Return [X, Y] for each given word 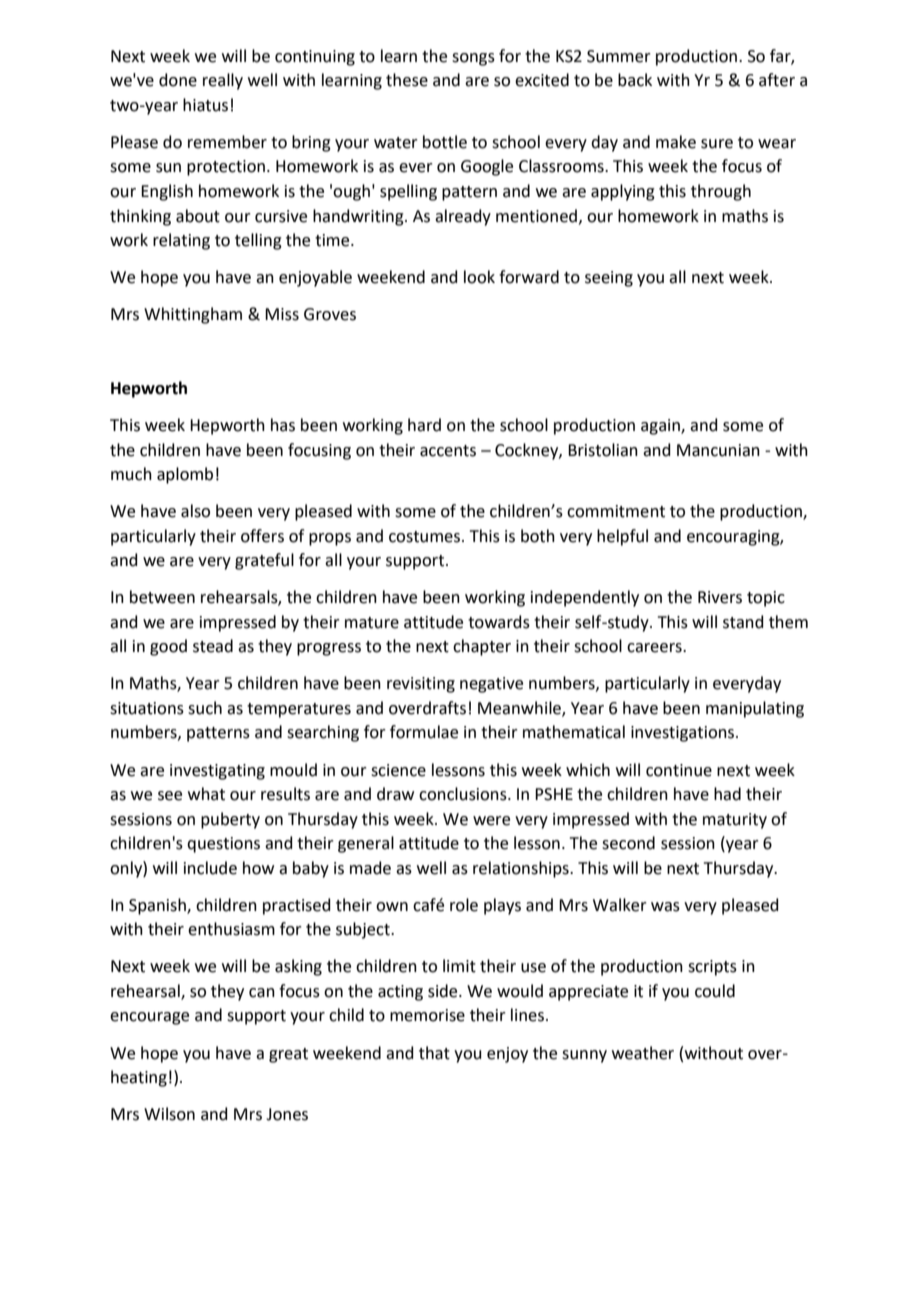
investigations [684, 734]
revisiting [421, 685]
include [210, 868]
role [464, 905]
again [661, 427]
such [205, 708]
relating [181, 241]
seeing [609, 279]
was [665, 907]
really [223, 81]
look [479, 277]
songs [473, 59]
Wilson [169, 1114]
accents [448, 451]
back [635, 80]
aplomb [185, 475]
